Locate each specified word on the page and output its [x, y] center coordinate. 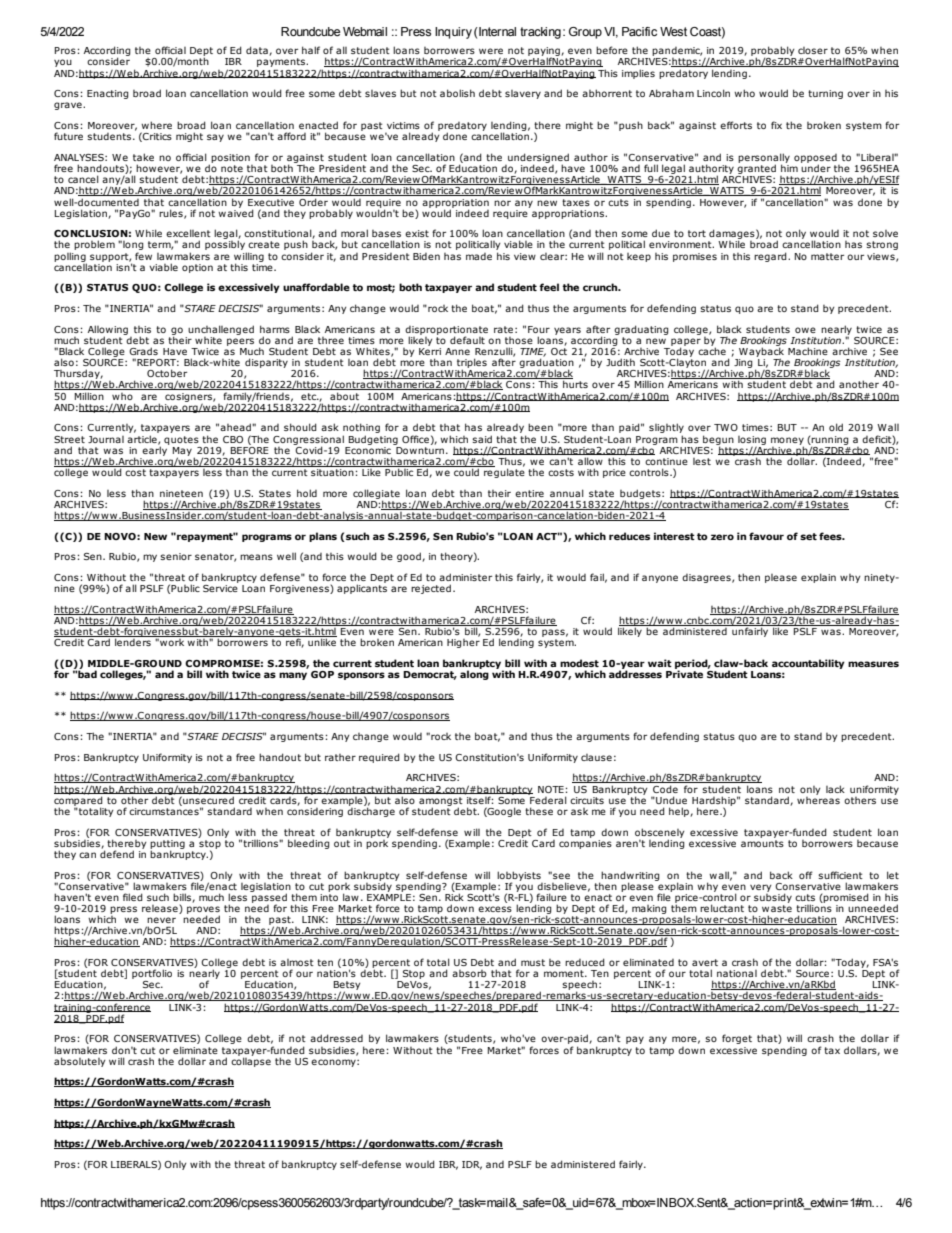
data [258, 51]
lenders [133, 641]
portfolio [152, 975]
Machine [808, 351]
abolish [457, 93]
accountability [808, 664]
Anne [457, 351]
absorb [469, 973]
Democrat [430, 675]
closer [813, 50]
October [167, 373]
